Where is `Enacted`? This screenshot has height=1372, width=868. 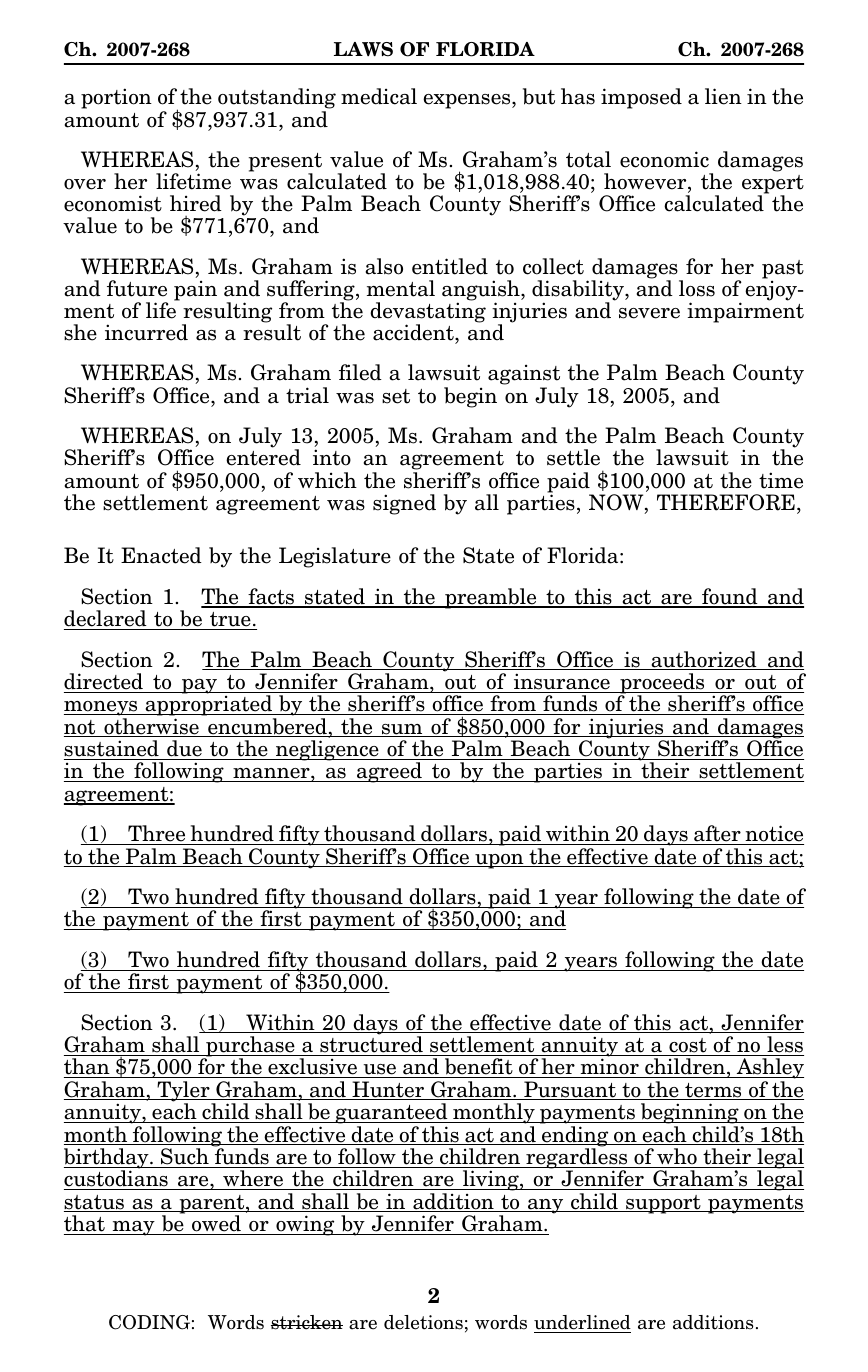 Enacted is located at coordinates (161, 555).
